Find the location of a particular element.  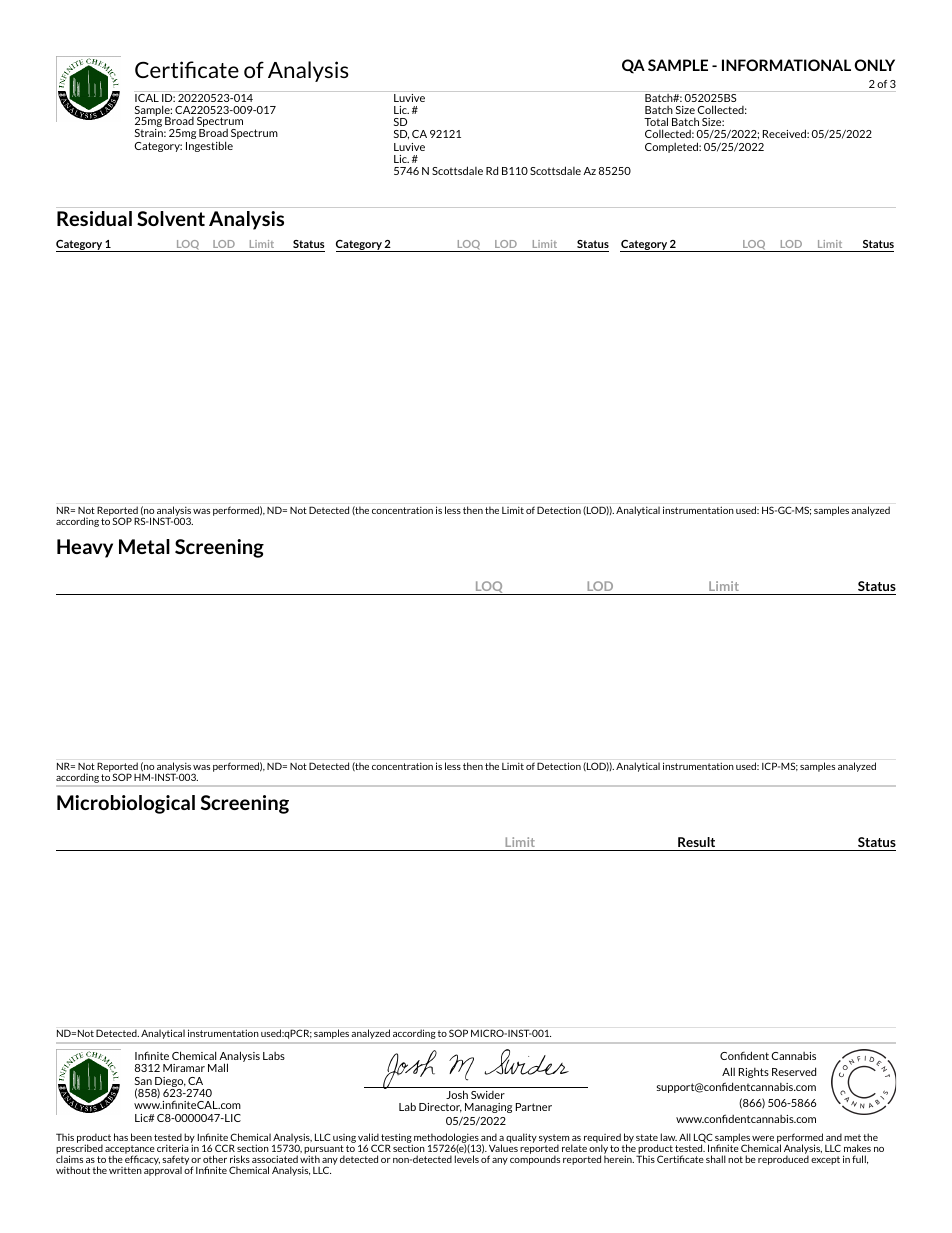

Result is located at coordinates (696, 842).
